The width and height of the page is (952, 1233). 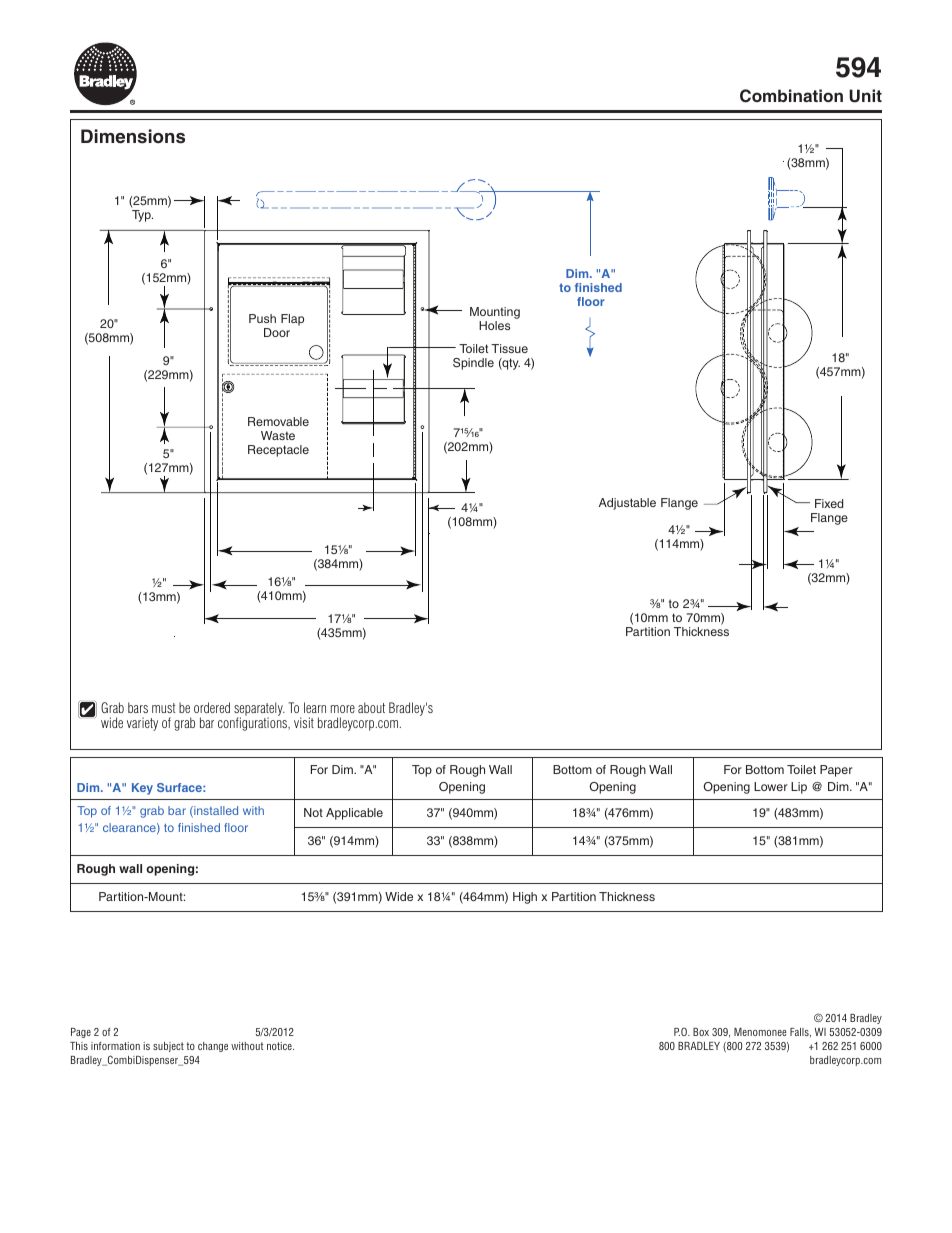 I want to click on Dimensions, so click(x=133, y=136).
